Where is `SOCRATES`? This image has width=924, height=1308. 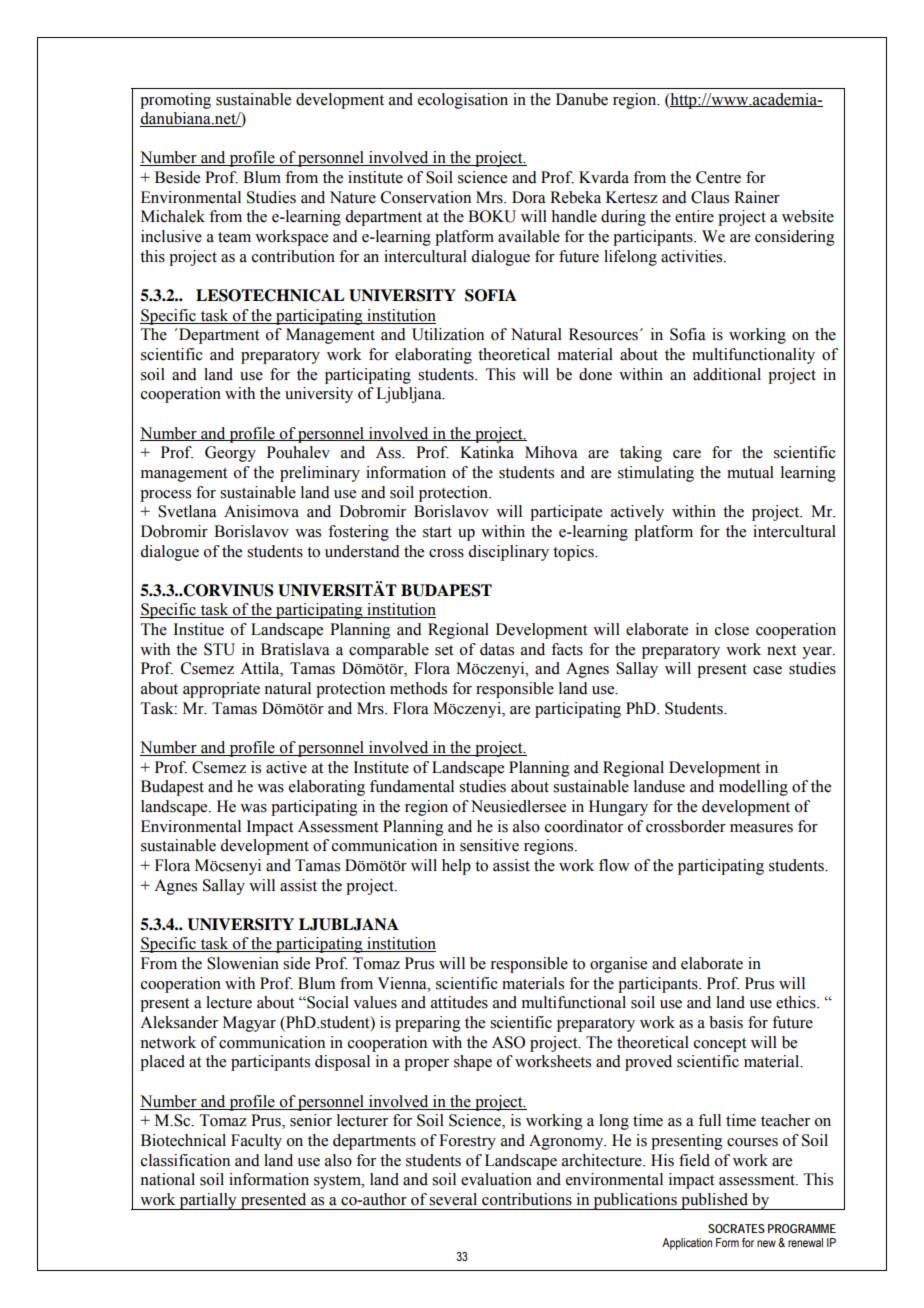
SOCRATES is located at coordinates (736, 1228).
